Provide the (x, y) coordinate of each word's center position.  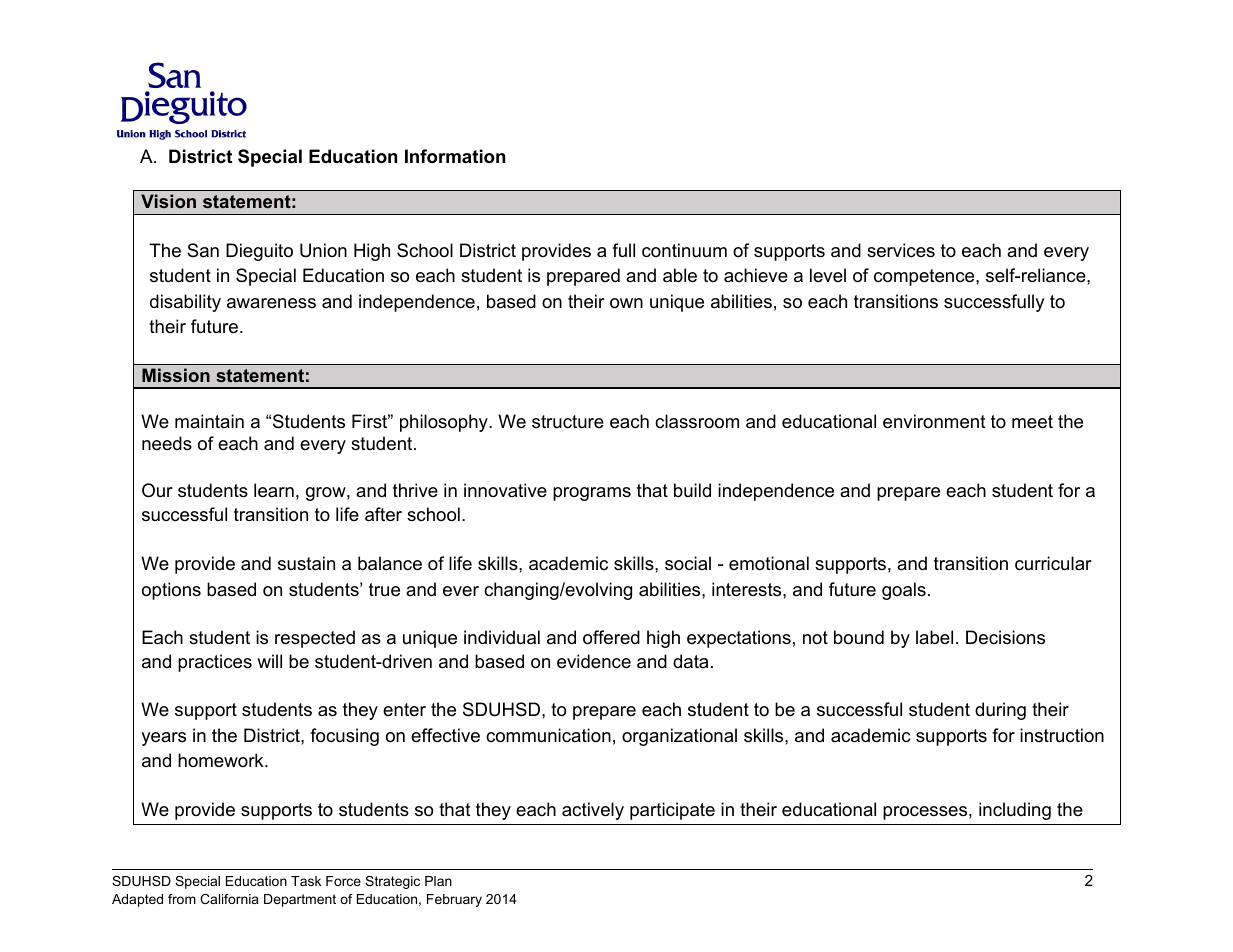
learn (274, 490)
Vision (168, 201)
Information (455, 156)
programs (592, 494)
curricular (1053, 563)
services (901, 250)
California (229, 899)
